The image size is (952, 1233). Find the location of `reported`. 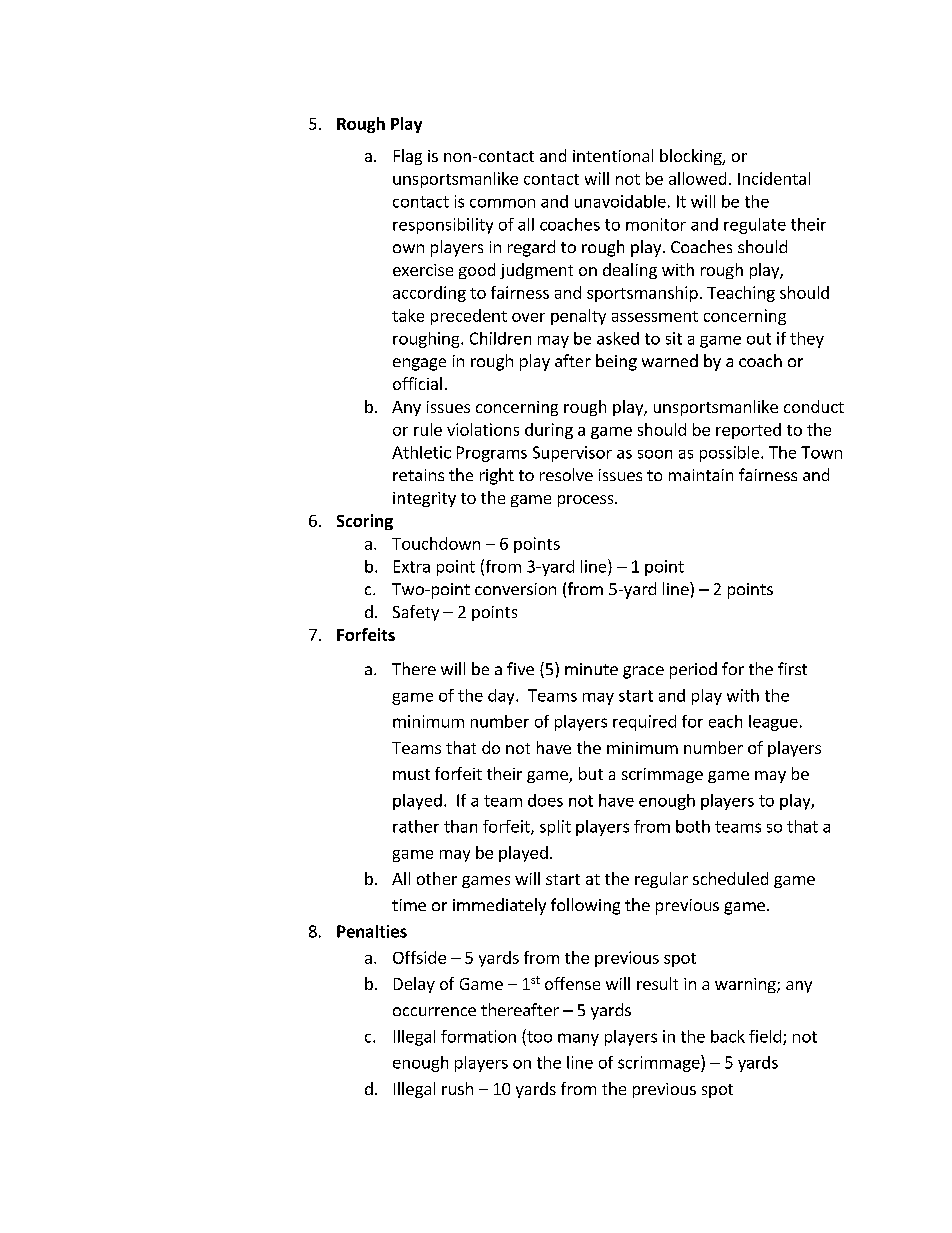

reported is located at coordinates (748, 431).
